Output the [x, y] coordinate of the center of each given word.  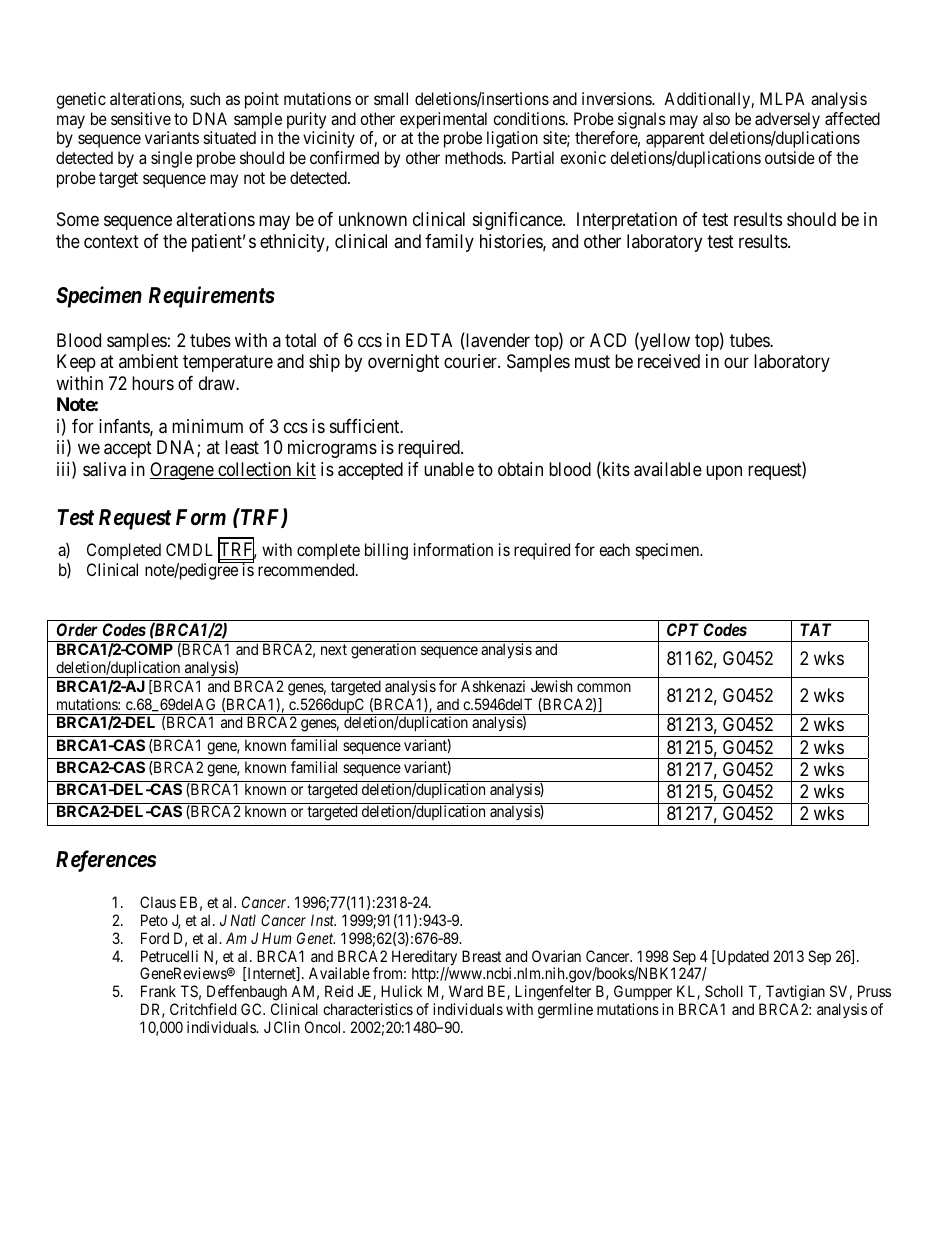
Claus [158, 902]
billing [386, 551]
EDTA [429, 340]
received [669, 361]
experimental [443, 120]
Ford [155, 938]
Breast [481, 956]
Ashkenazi [493, 686]
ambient [148, 361]
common [604, 687]
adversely [787, 120]
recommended [307, 569]
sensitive [141, 118]
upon [724, 472]
